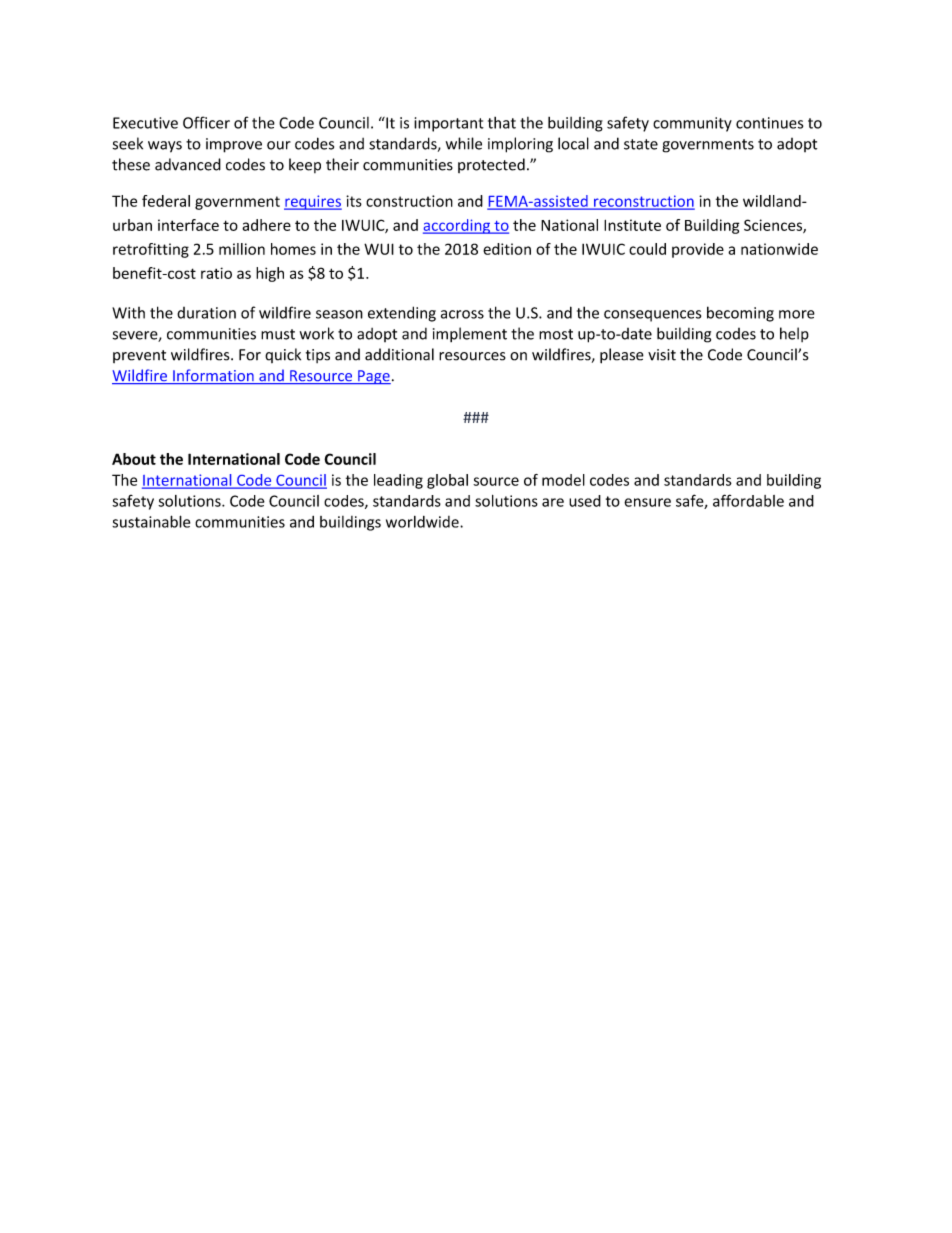 The width and height of the screenshot is (952, 1233). Describe the element at coordinates (151, 521) in the screenshot. I see `sustainable` at that location.
